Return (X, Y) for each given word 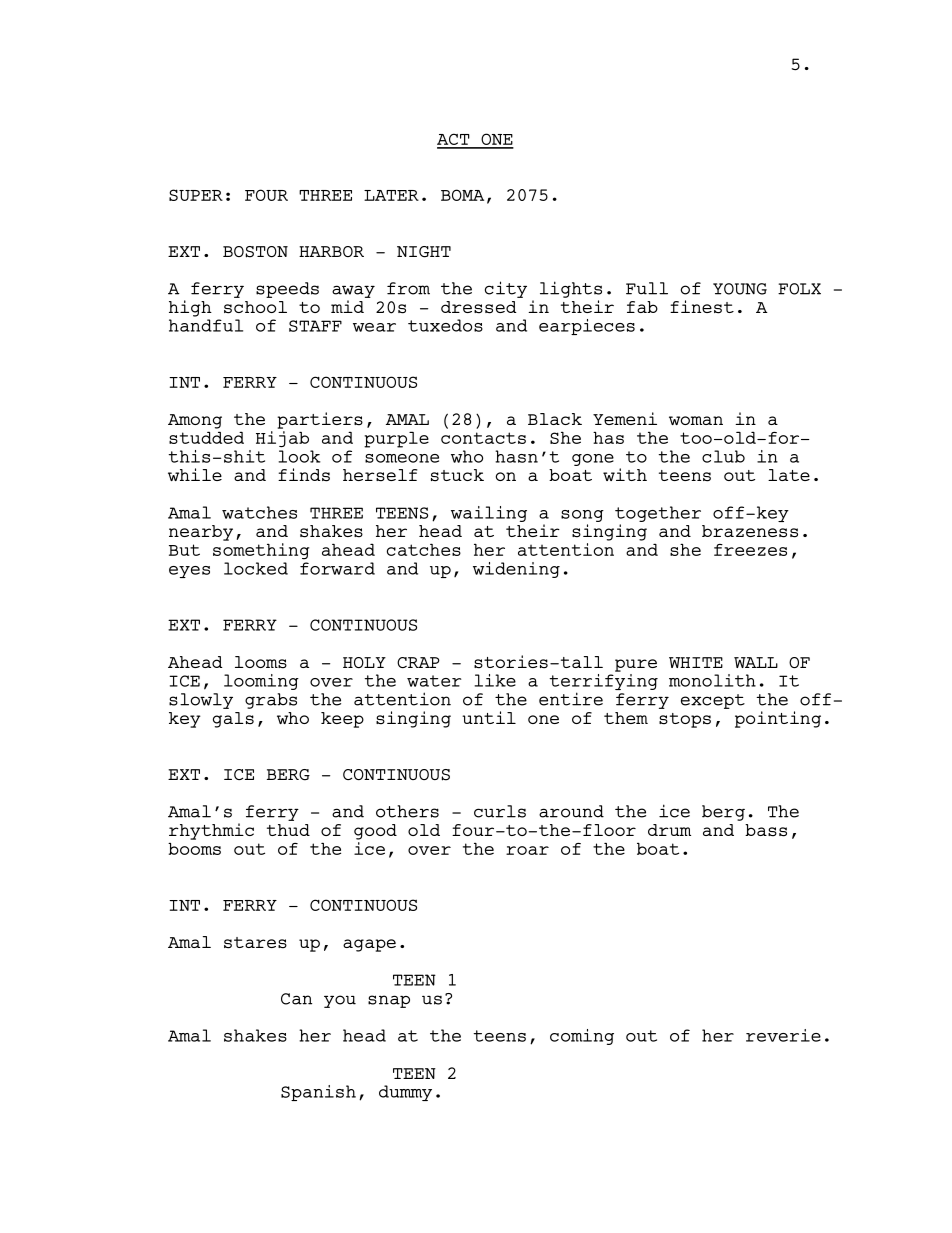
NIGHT (424, 252)
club (723, 456)
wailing (489, 514)
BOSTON (255, 252)
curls (500, 811)
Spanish (318, 1093)
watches (259, 512)
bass (766, 830)
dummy (405, 1093)
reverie (783, 1035)
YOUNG (740, 289)
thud (288, 830)
